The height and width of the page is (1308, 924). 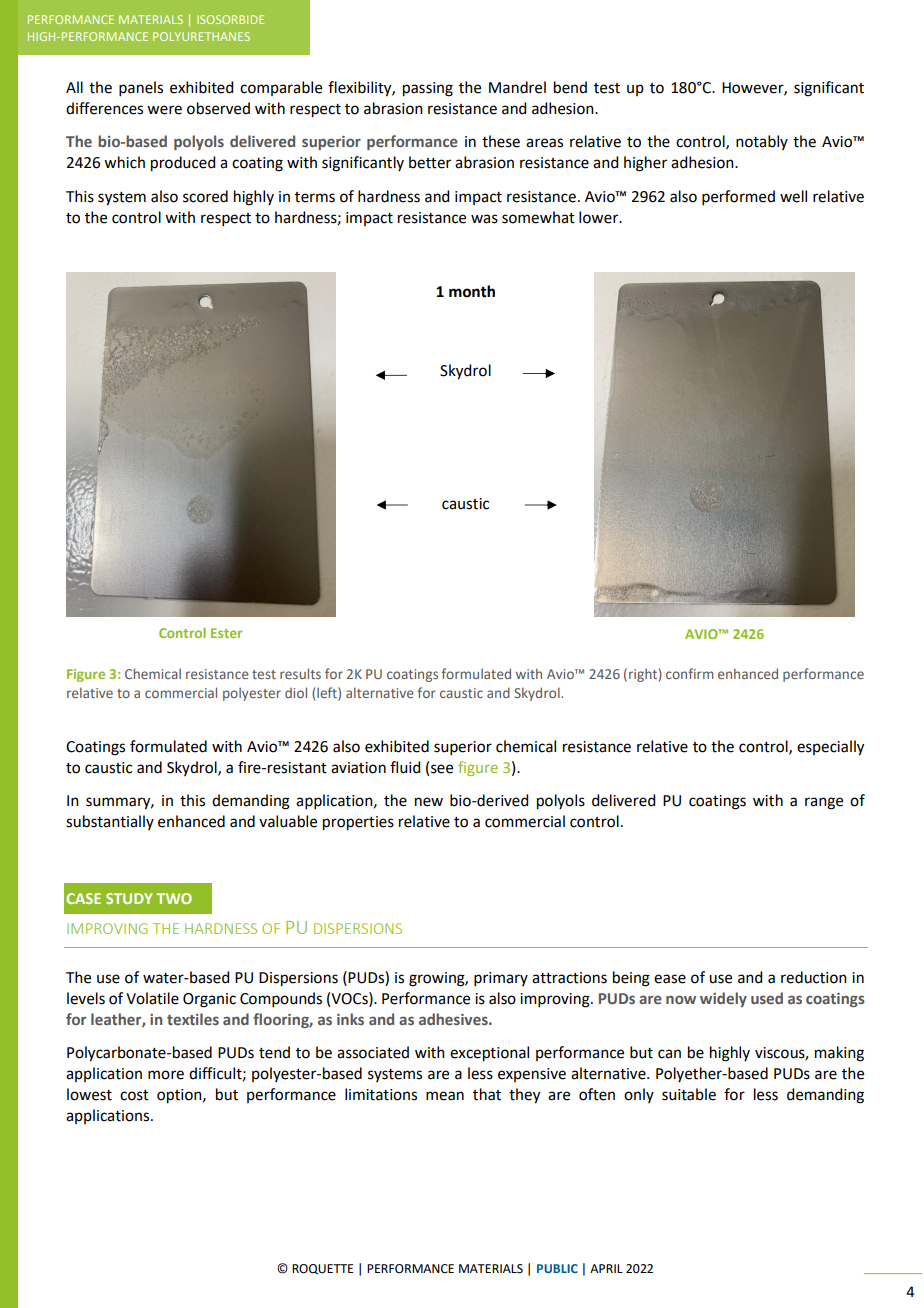 What do you see at coordinates (824, 803) in the page?
I see `range` at bounding box center [824, 803].
